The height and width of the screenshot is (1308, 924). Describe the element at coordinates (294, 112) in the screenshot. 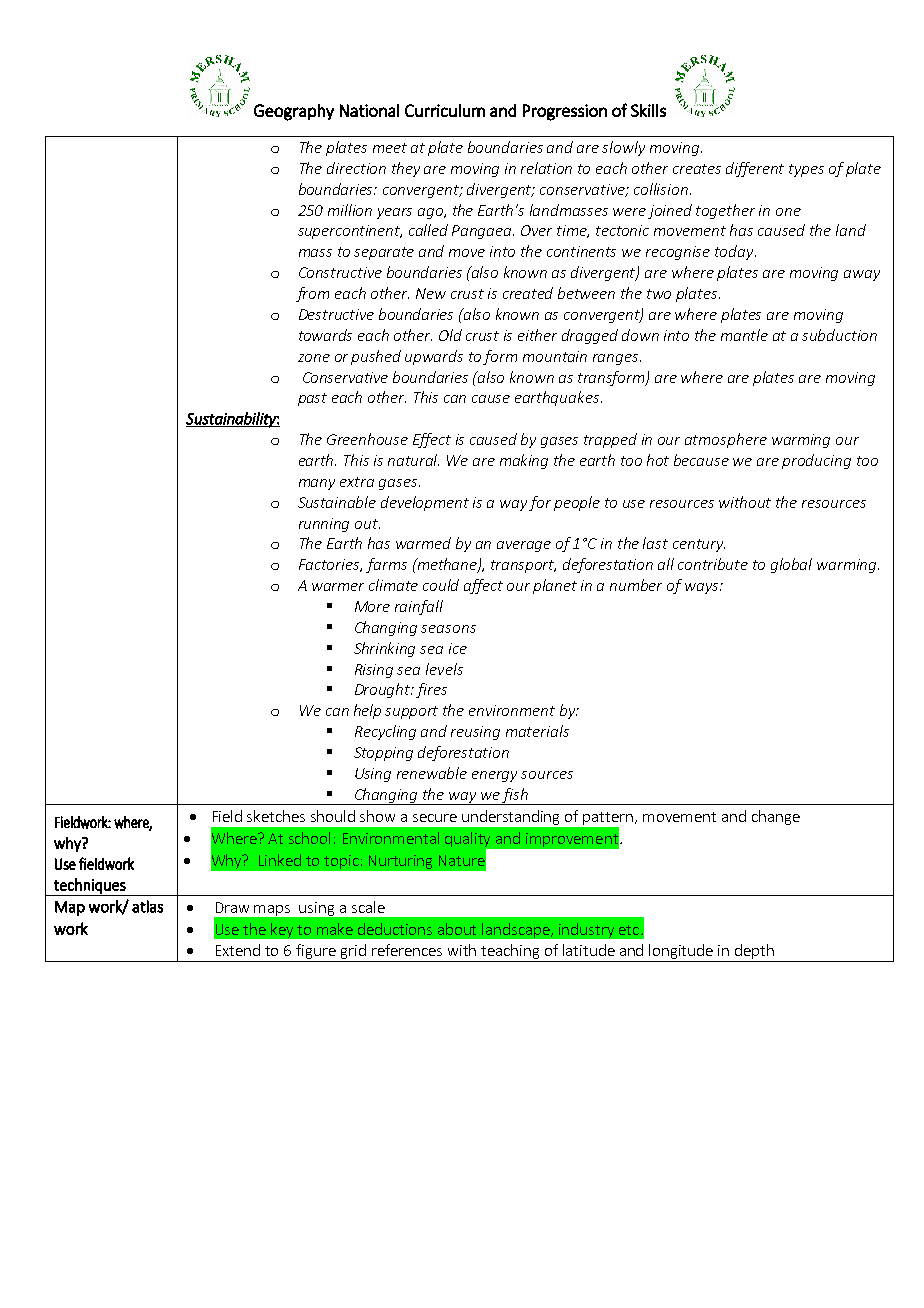

I see `Geography` at that location.
